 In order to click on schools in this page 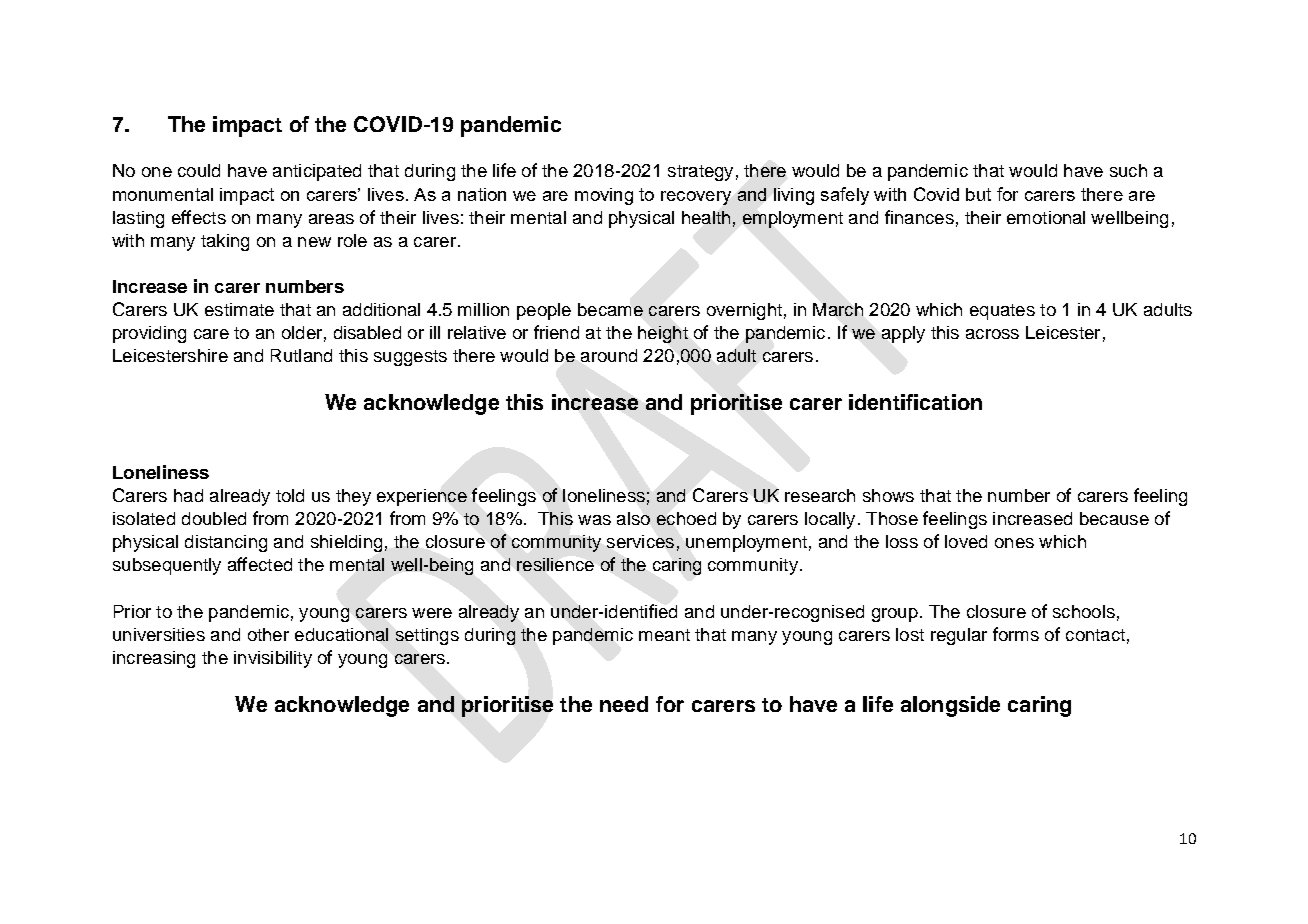, I will do `click(1084, 611)`.
